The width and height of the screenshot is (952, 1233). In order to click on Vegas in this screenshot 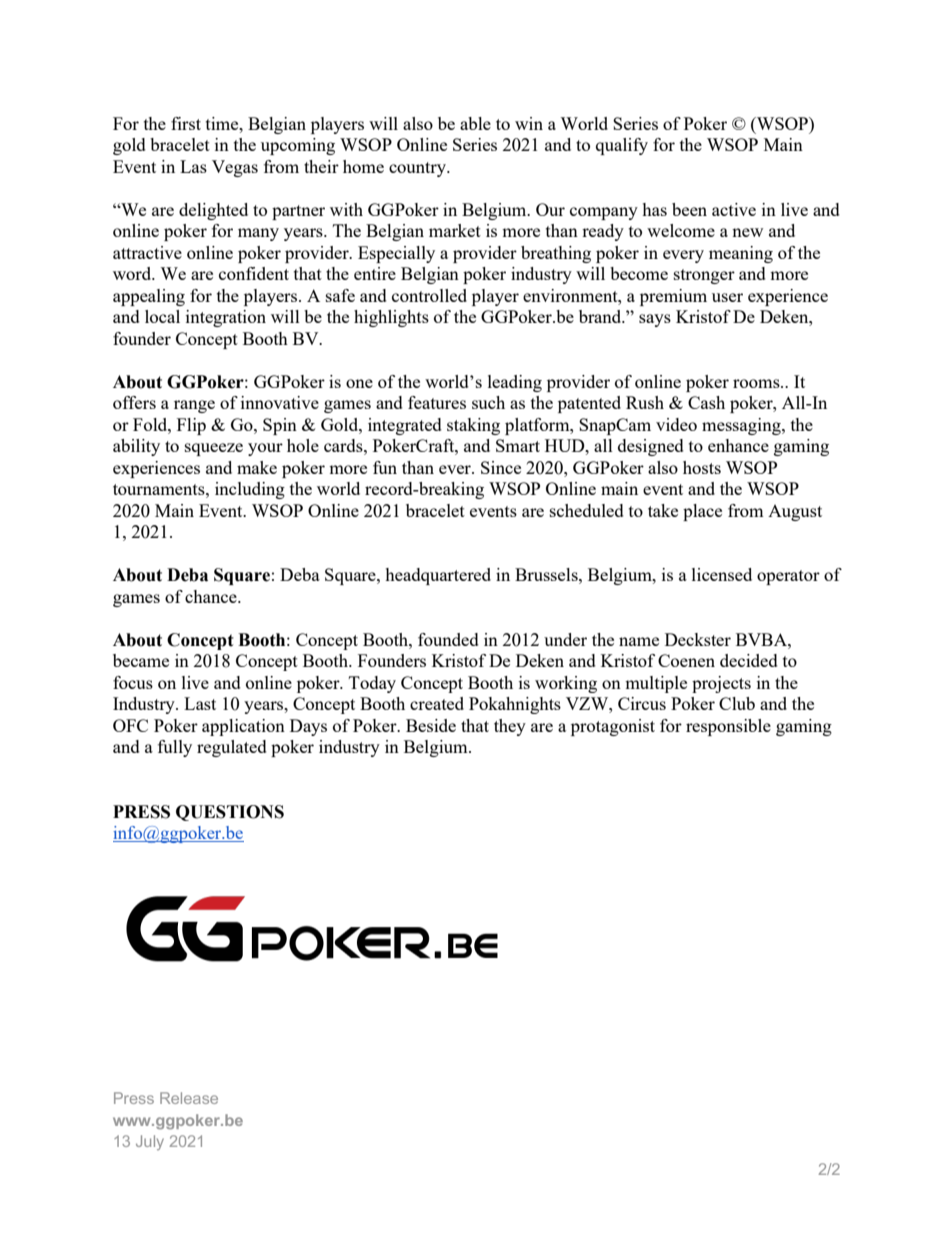, I will do `click(235, 168)`.
